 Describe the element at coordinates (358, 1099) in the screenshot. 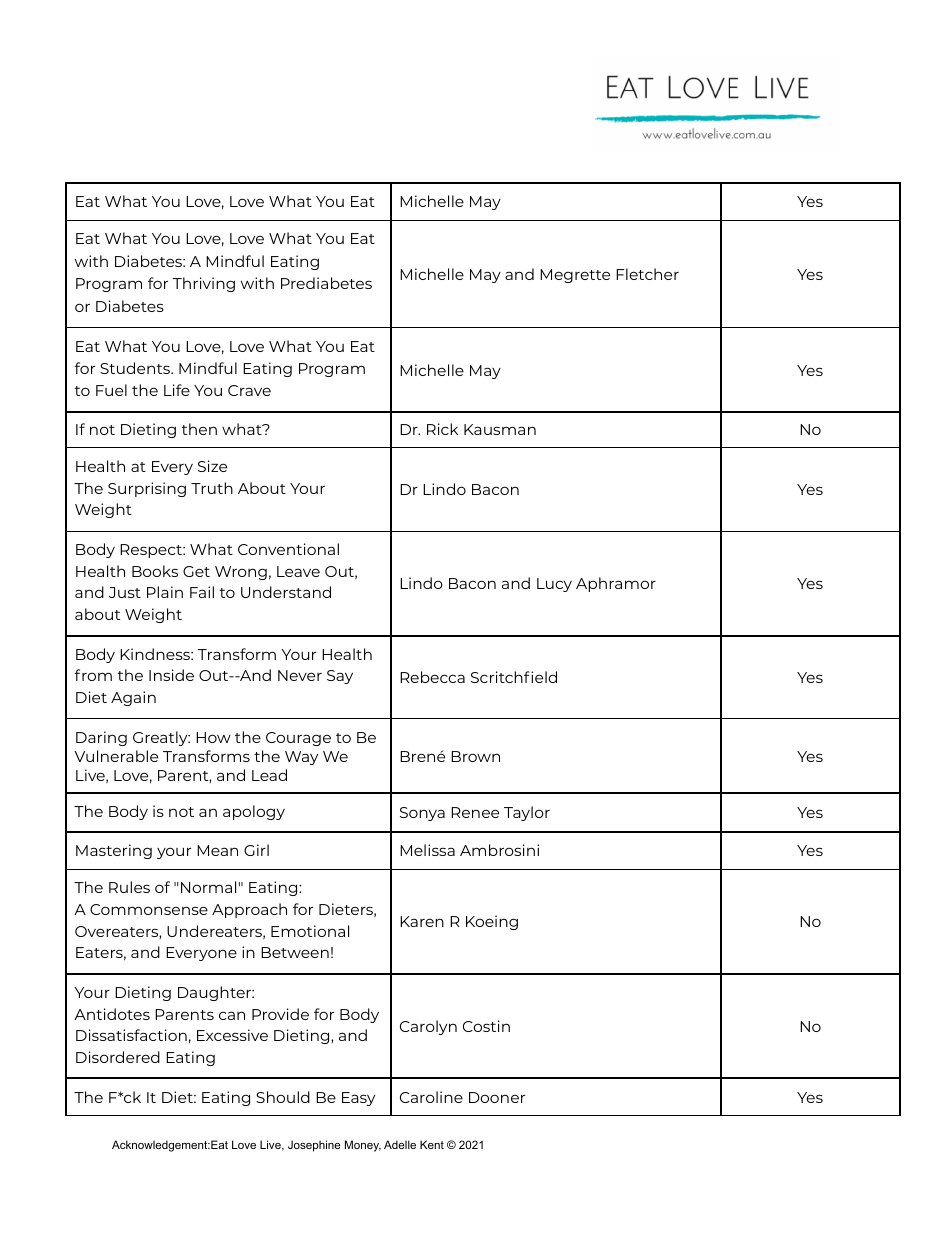

I see `Easy` at that location.
